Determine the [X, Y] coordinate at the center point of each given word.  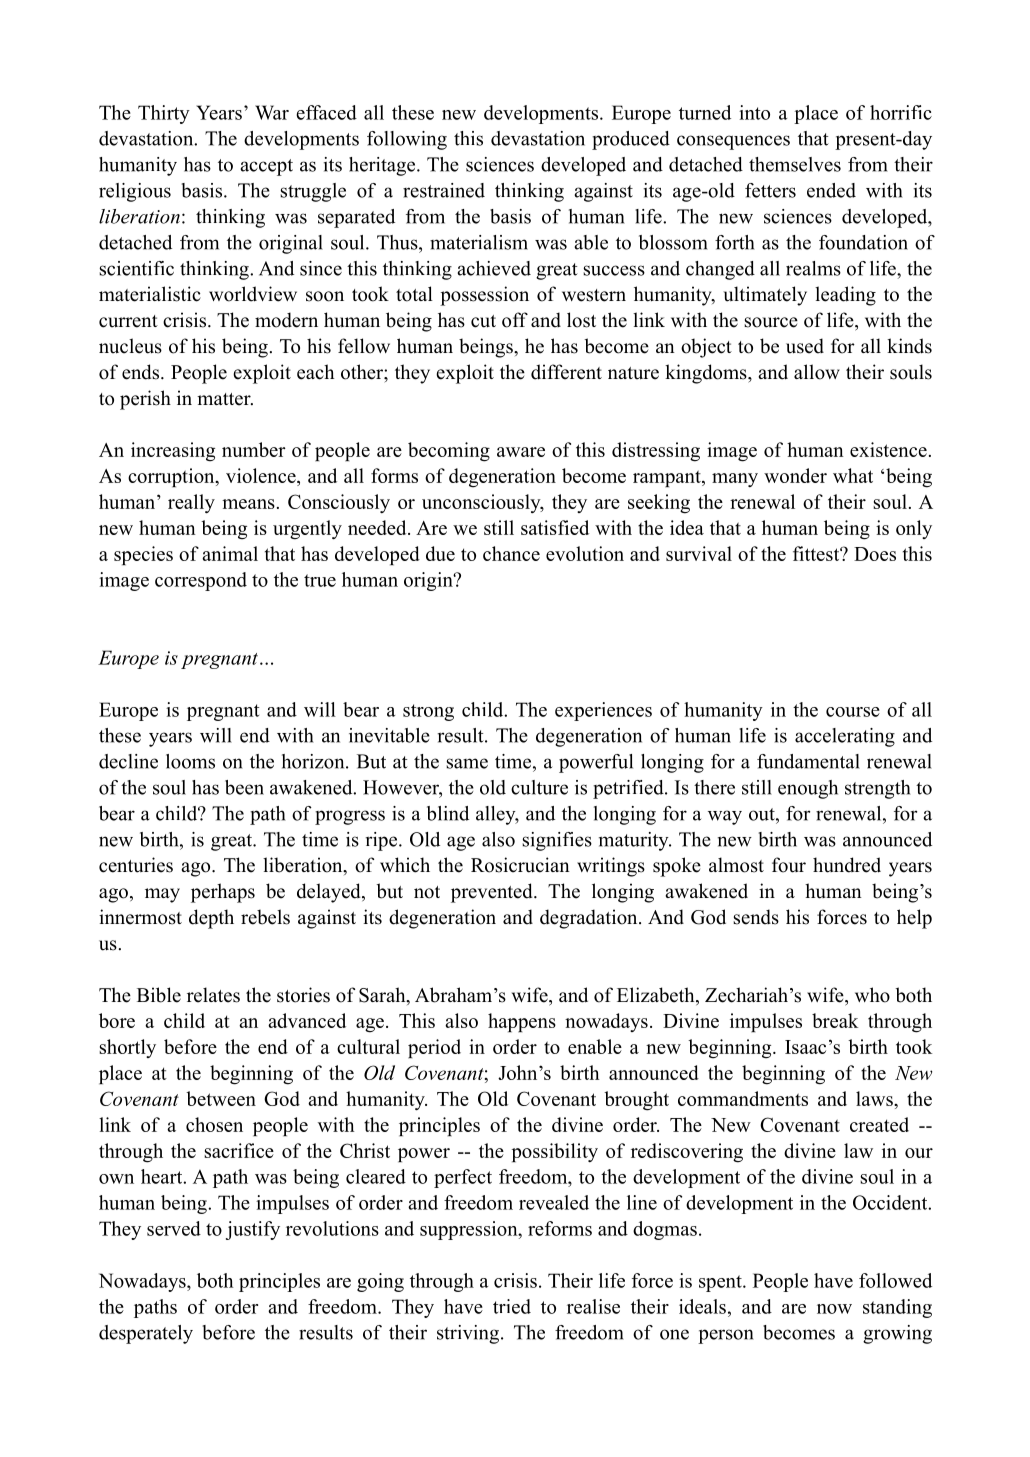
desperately [146, 1334]
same [467, 763]
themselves [795, 164]
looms [190, 761]
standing [897, 1308]
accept [266, 167]
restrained [444, 190]
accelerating [845, 737]
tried [512, 1306]
